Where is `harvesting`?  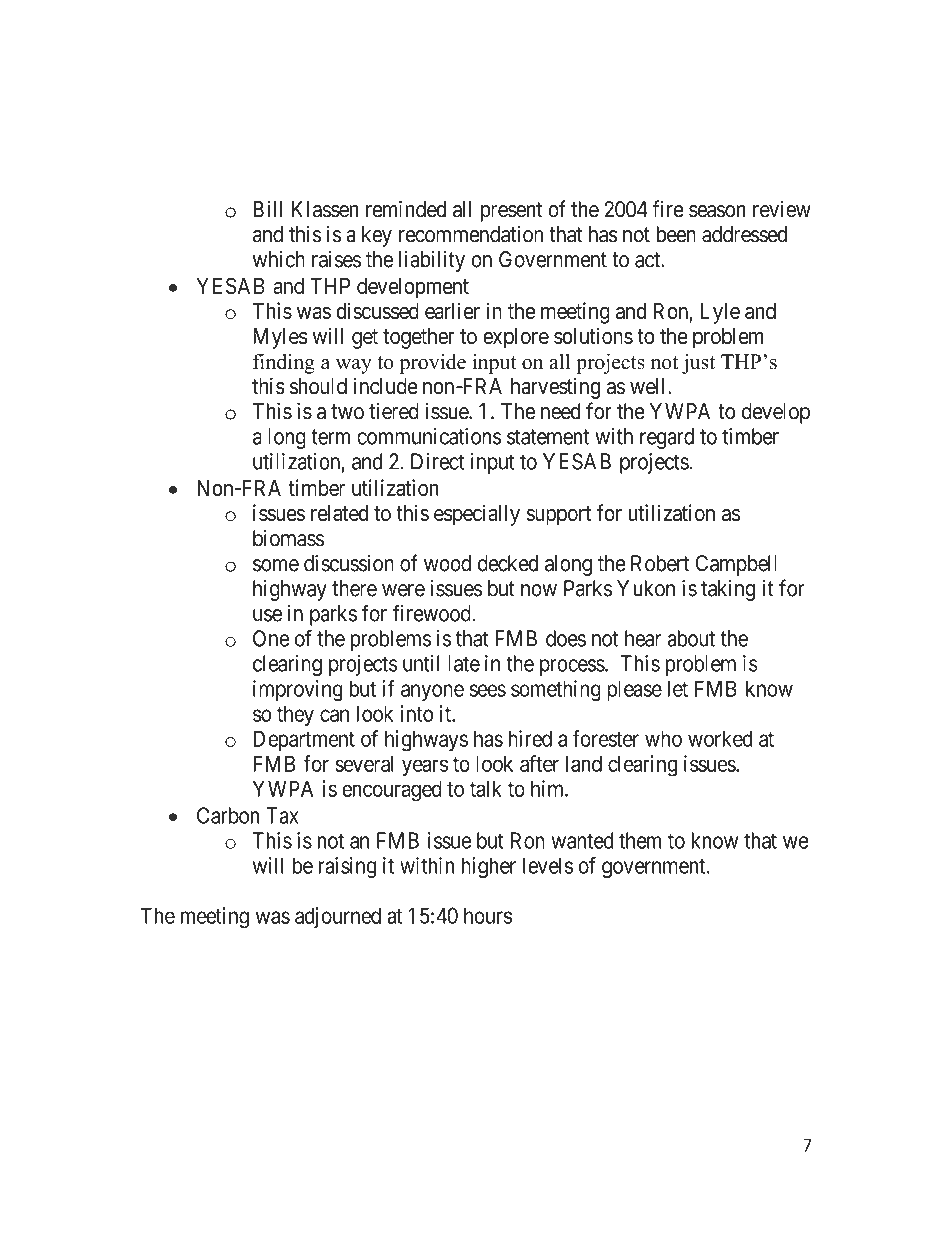 harvesting is located at coordinates (555, 388).
